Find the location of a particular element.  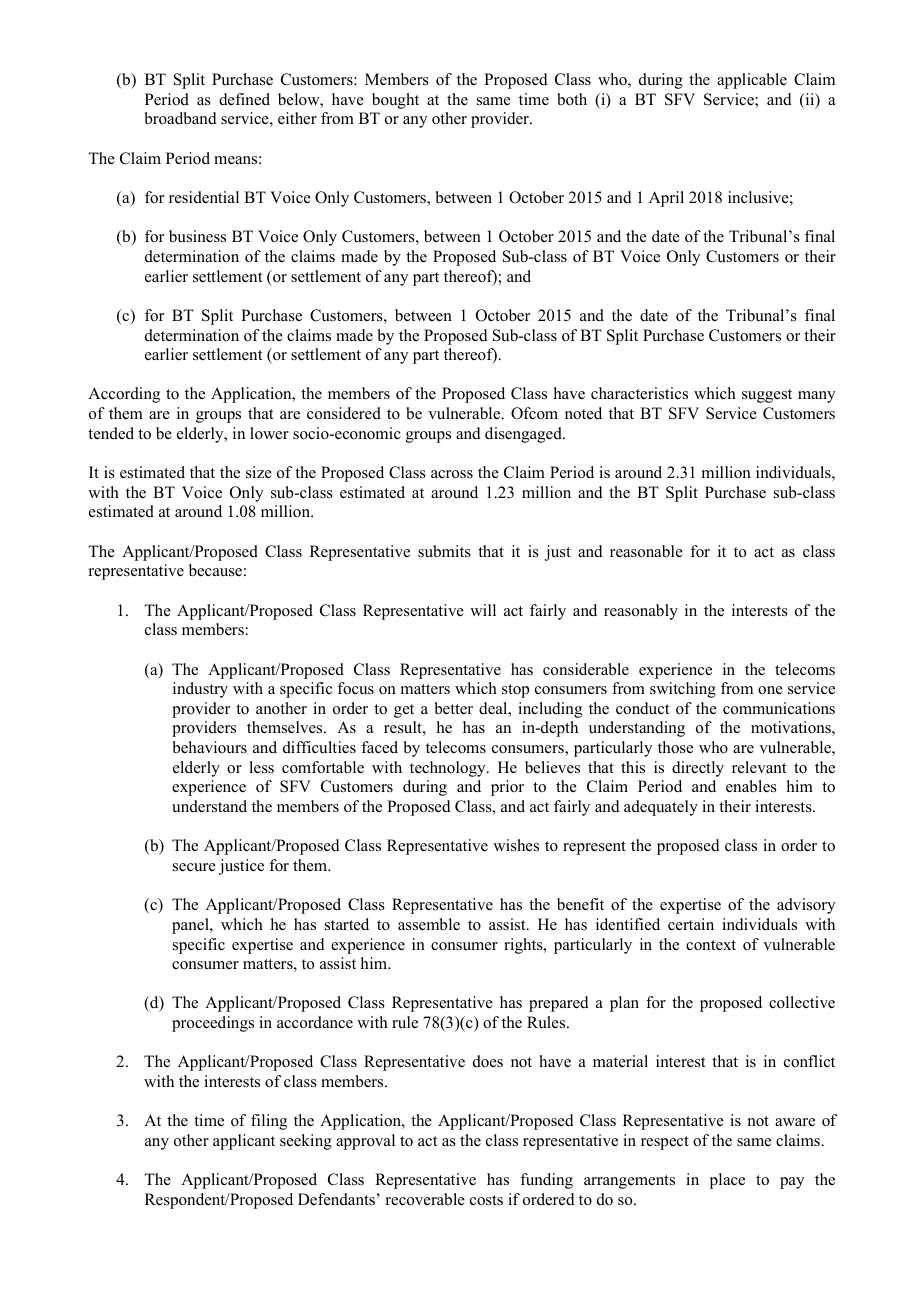

place is located at coordinates (727, 1181).
